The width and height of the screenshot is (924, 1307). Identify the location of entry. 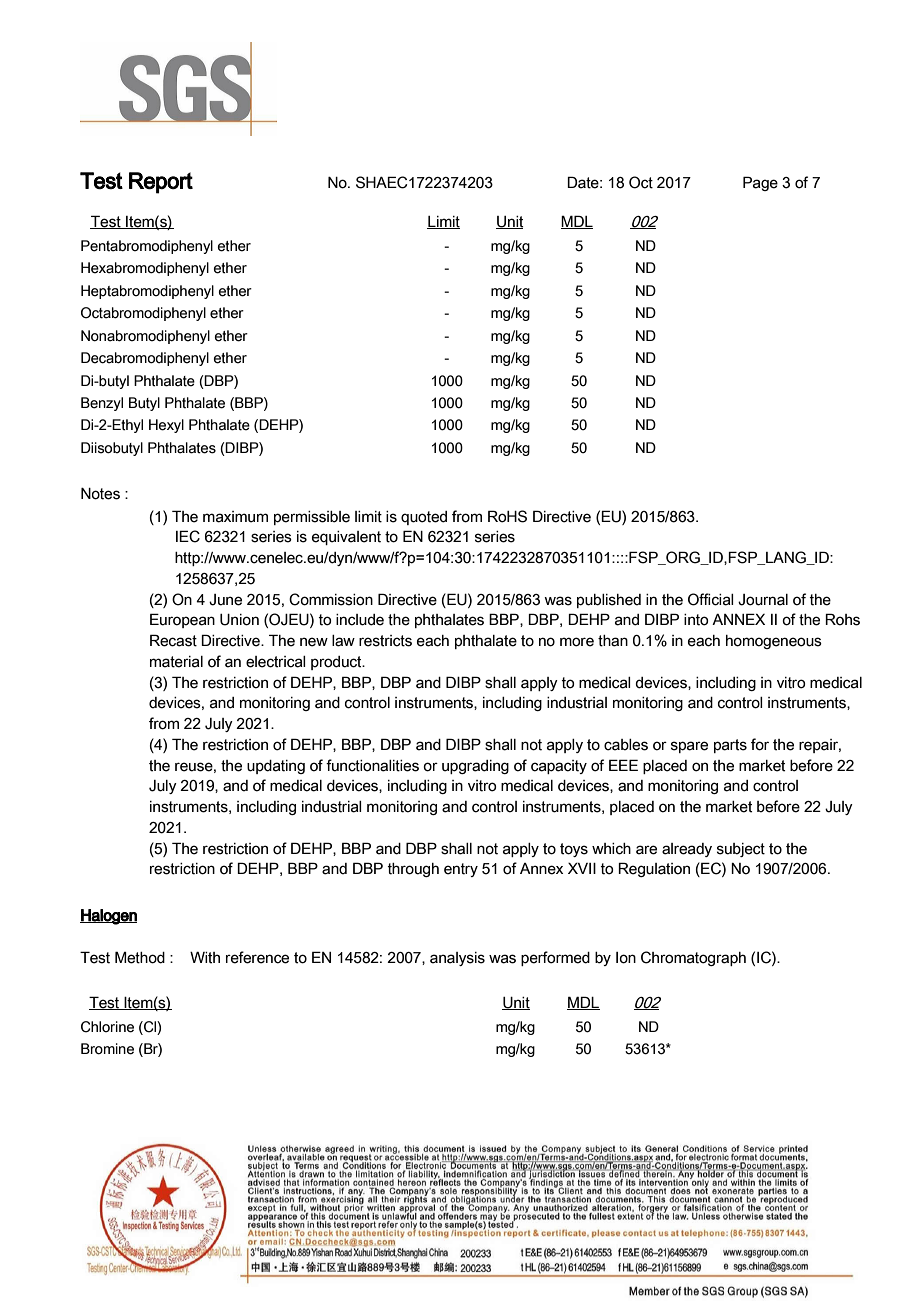
(461, 870).
